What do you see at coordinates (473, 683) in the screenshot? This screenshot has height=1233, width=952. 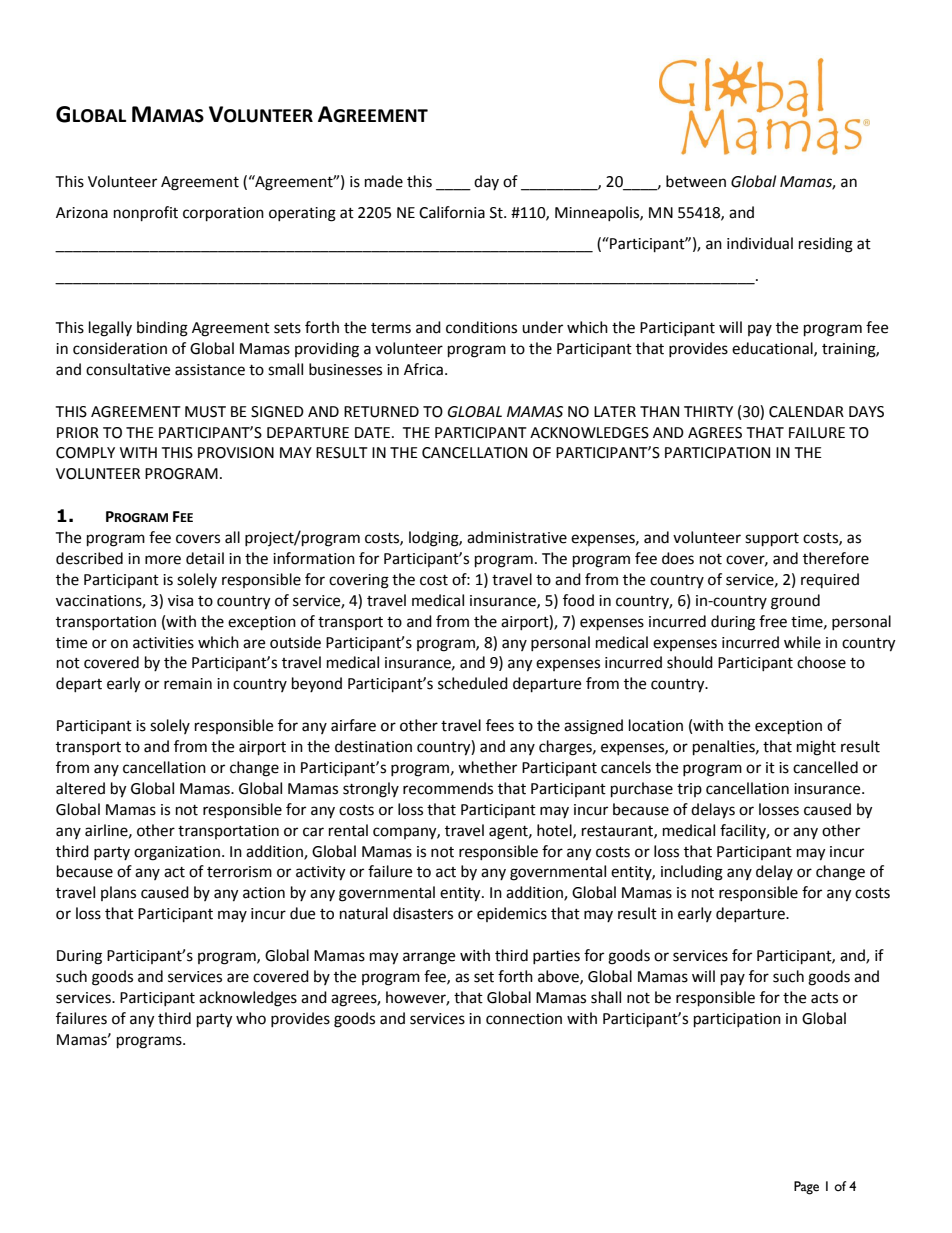 I see `scheduled` at bounding box center [473, 683].
